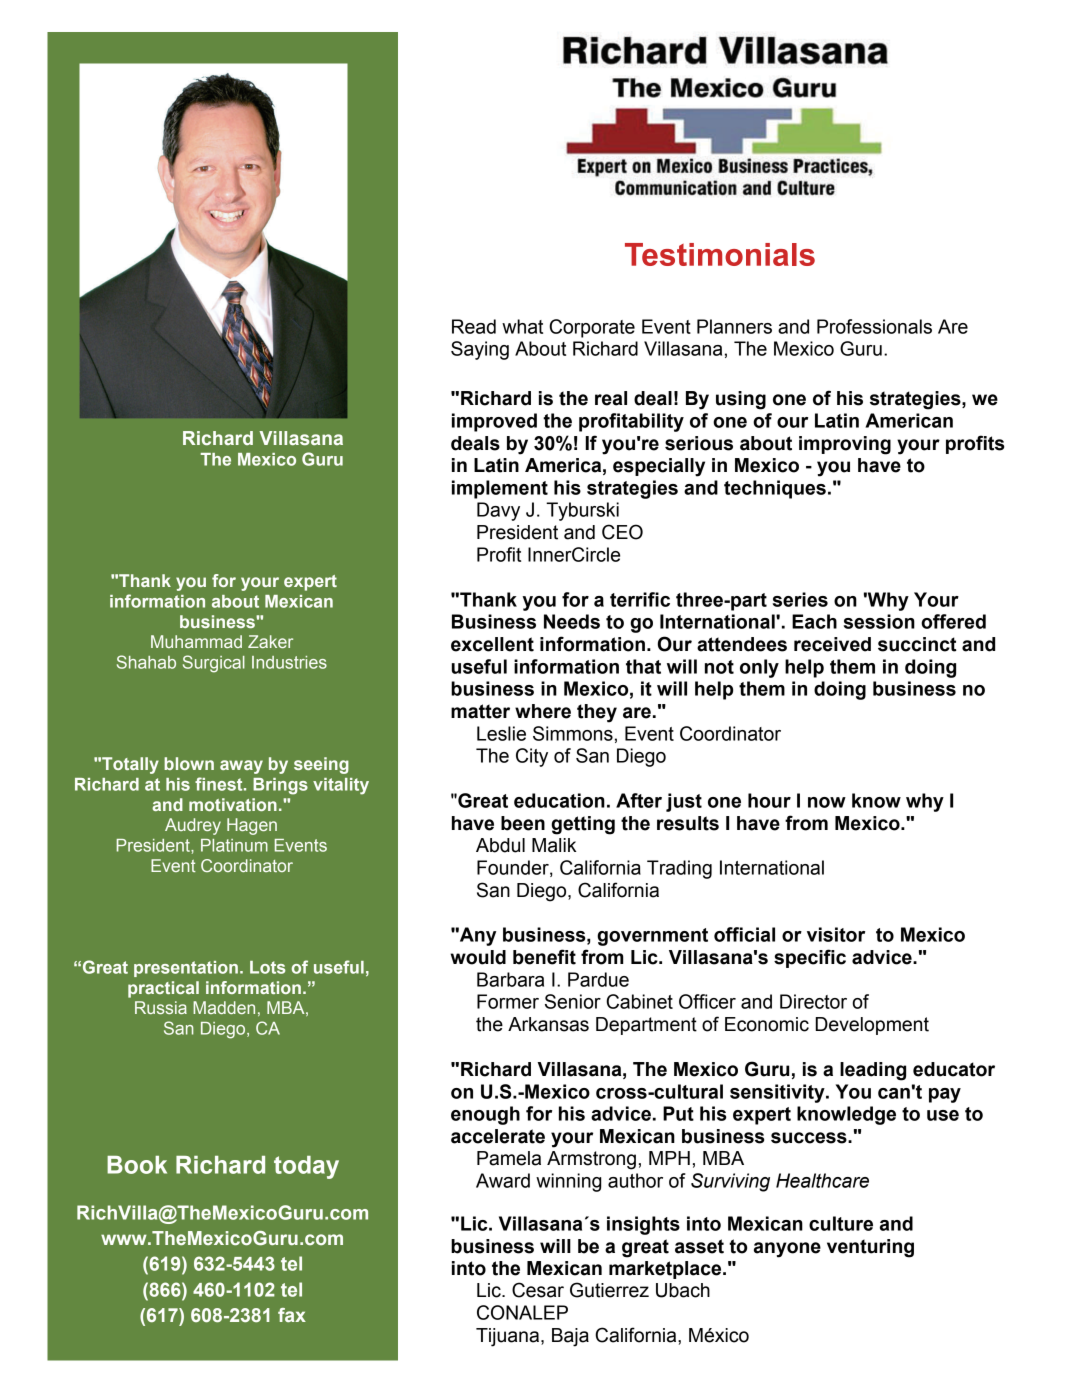  I want to click on hour, so click(769, 800).
